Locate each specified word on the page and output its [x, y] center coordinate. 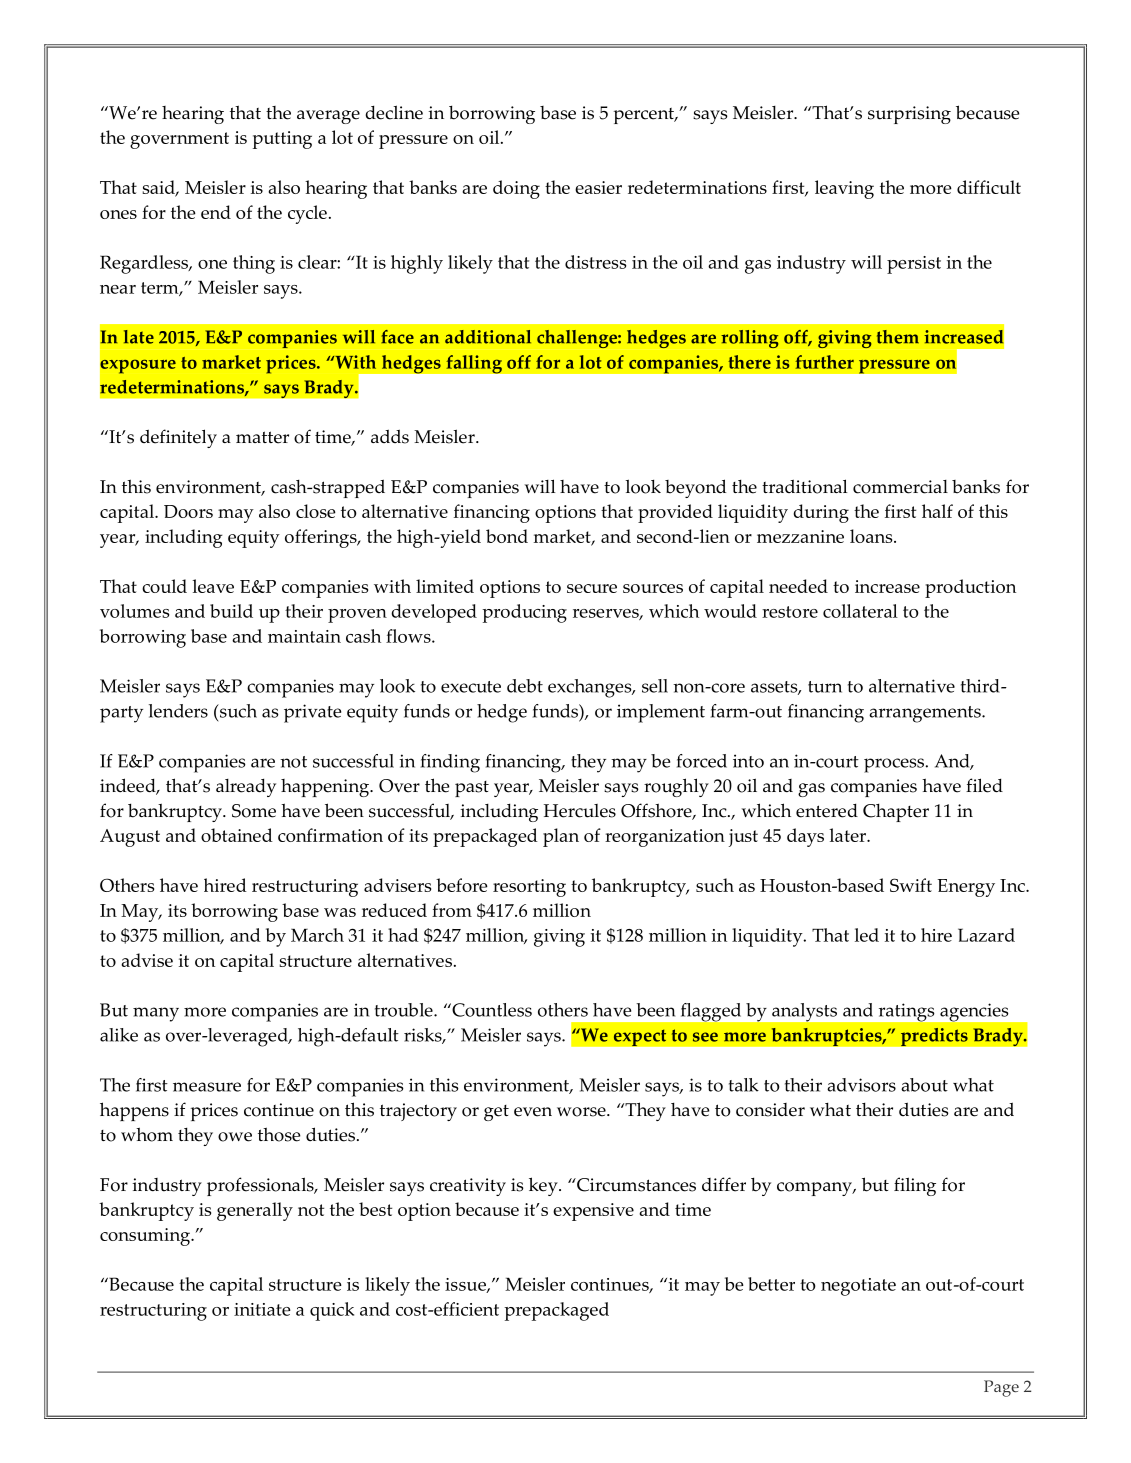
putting [282, 140]
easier [598, 187]
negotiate [858, 1287]
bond [507, 536]
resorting [529, 888]
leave [213, 586]
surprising [909, 115]
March [317, 935]
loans [872, 536]
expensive [593, 1212]
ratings [906, 1013]
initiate [262, 1309]
